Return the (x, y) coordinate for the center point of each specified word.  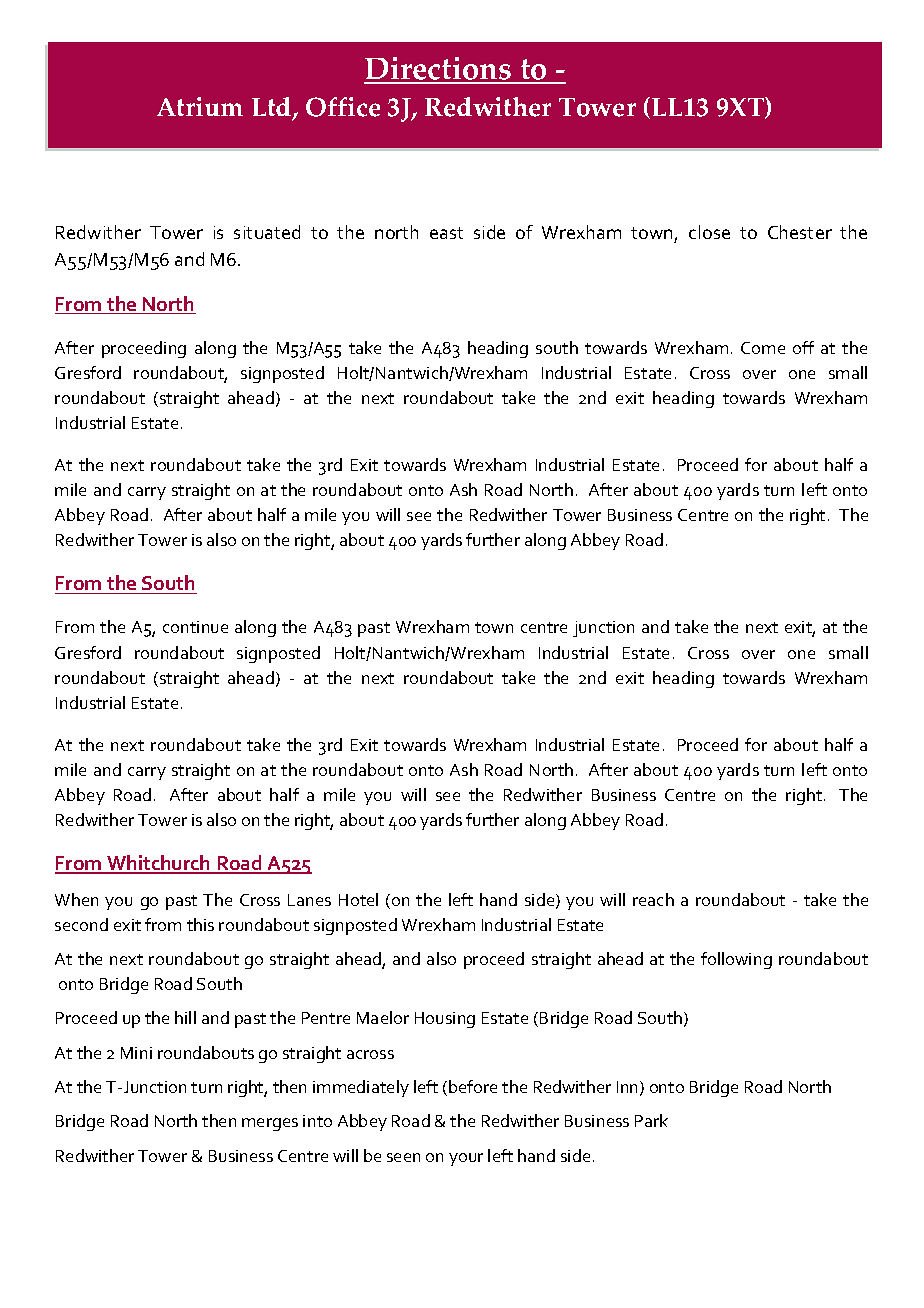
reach (653, 899)
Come (763, 348)
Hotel (358, 899)
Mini (136, 1053)
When (76, 899)
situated (267, 232)
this (200, 924)
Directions (439, 70)
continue (195, 627)
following (736, 960)
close (709, 232)
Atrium (200, 106)
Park (651, 1120)
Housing (445, 1020)
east (446, 233)
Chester (800, 232)
